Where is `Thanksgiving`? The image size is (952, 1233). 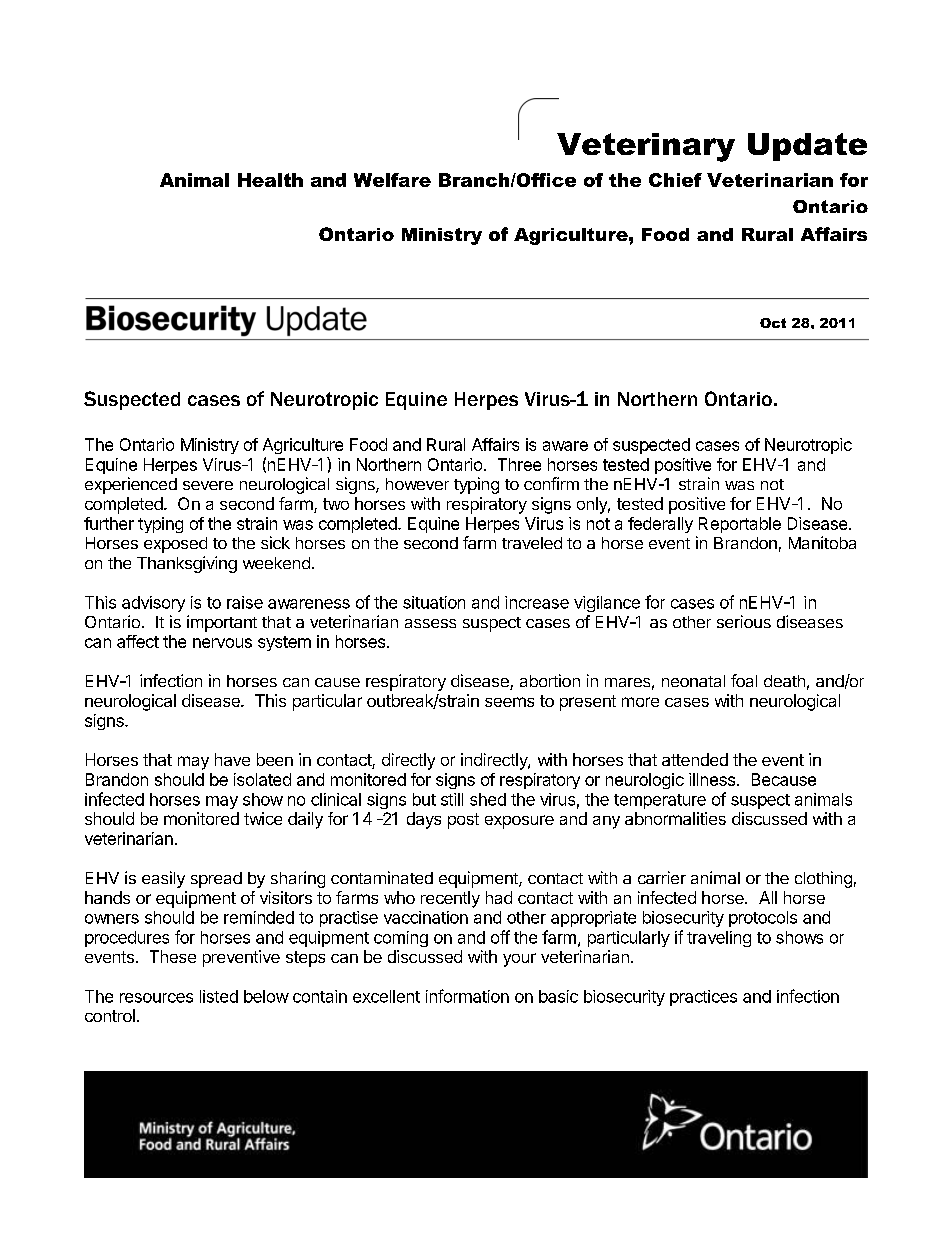
Thanksgiving is located at coordinates (187, 564).
